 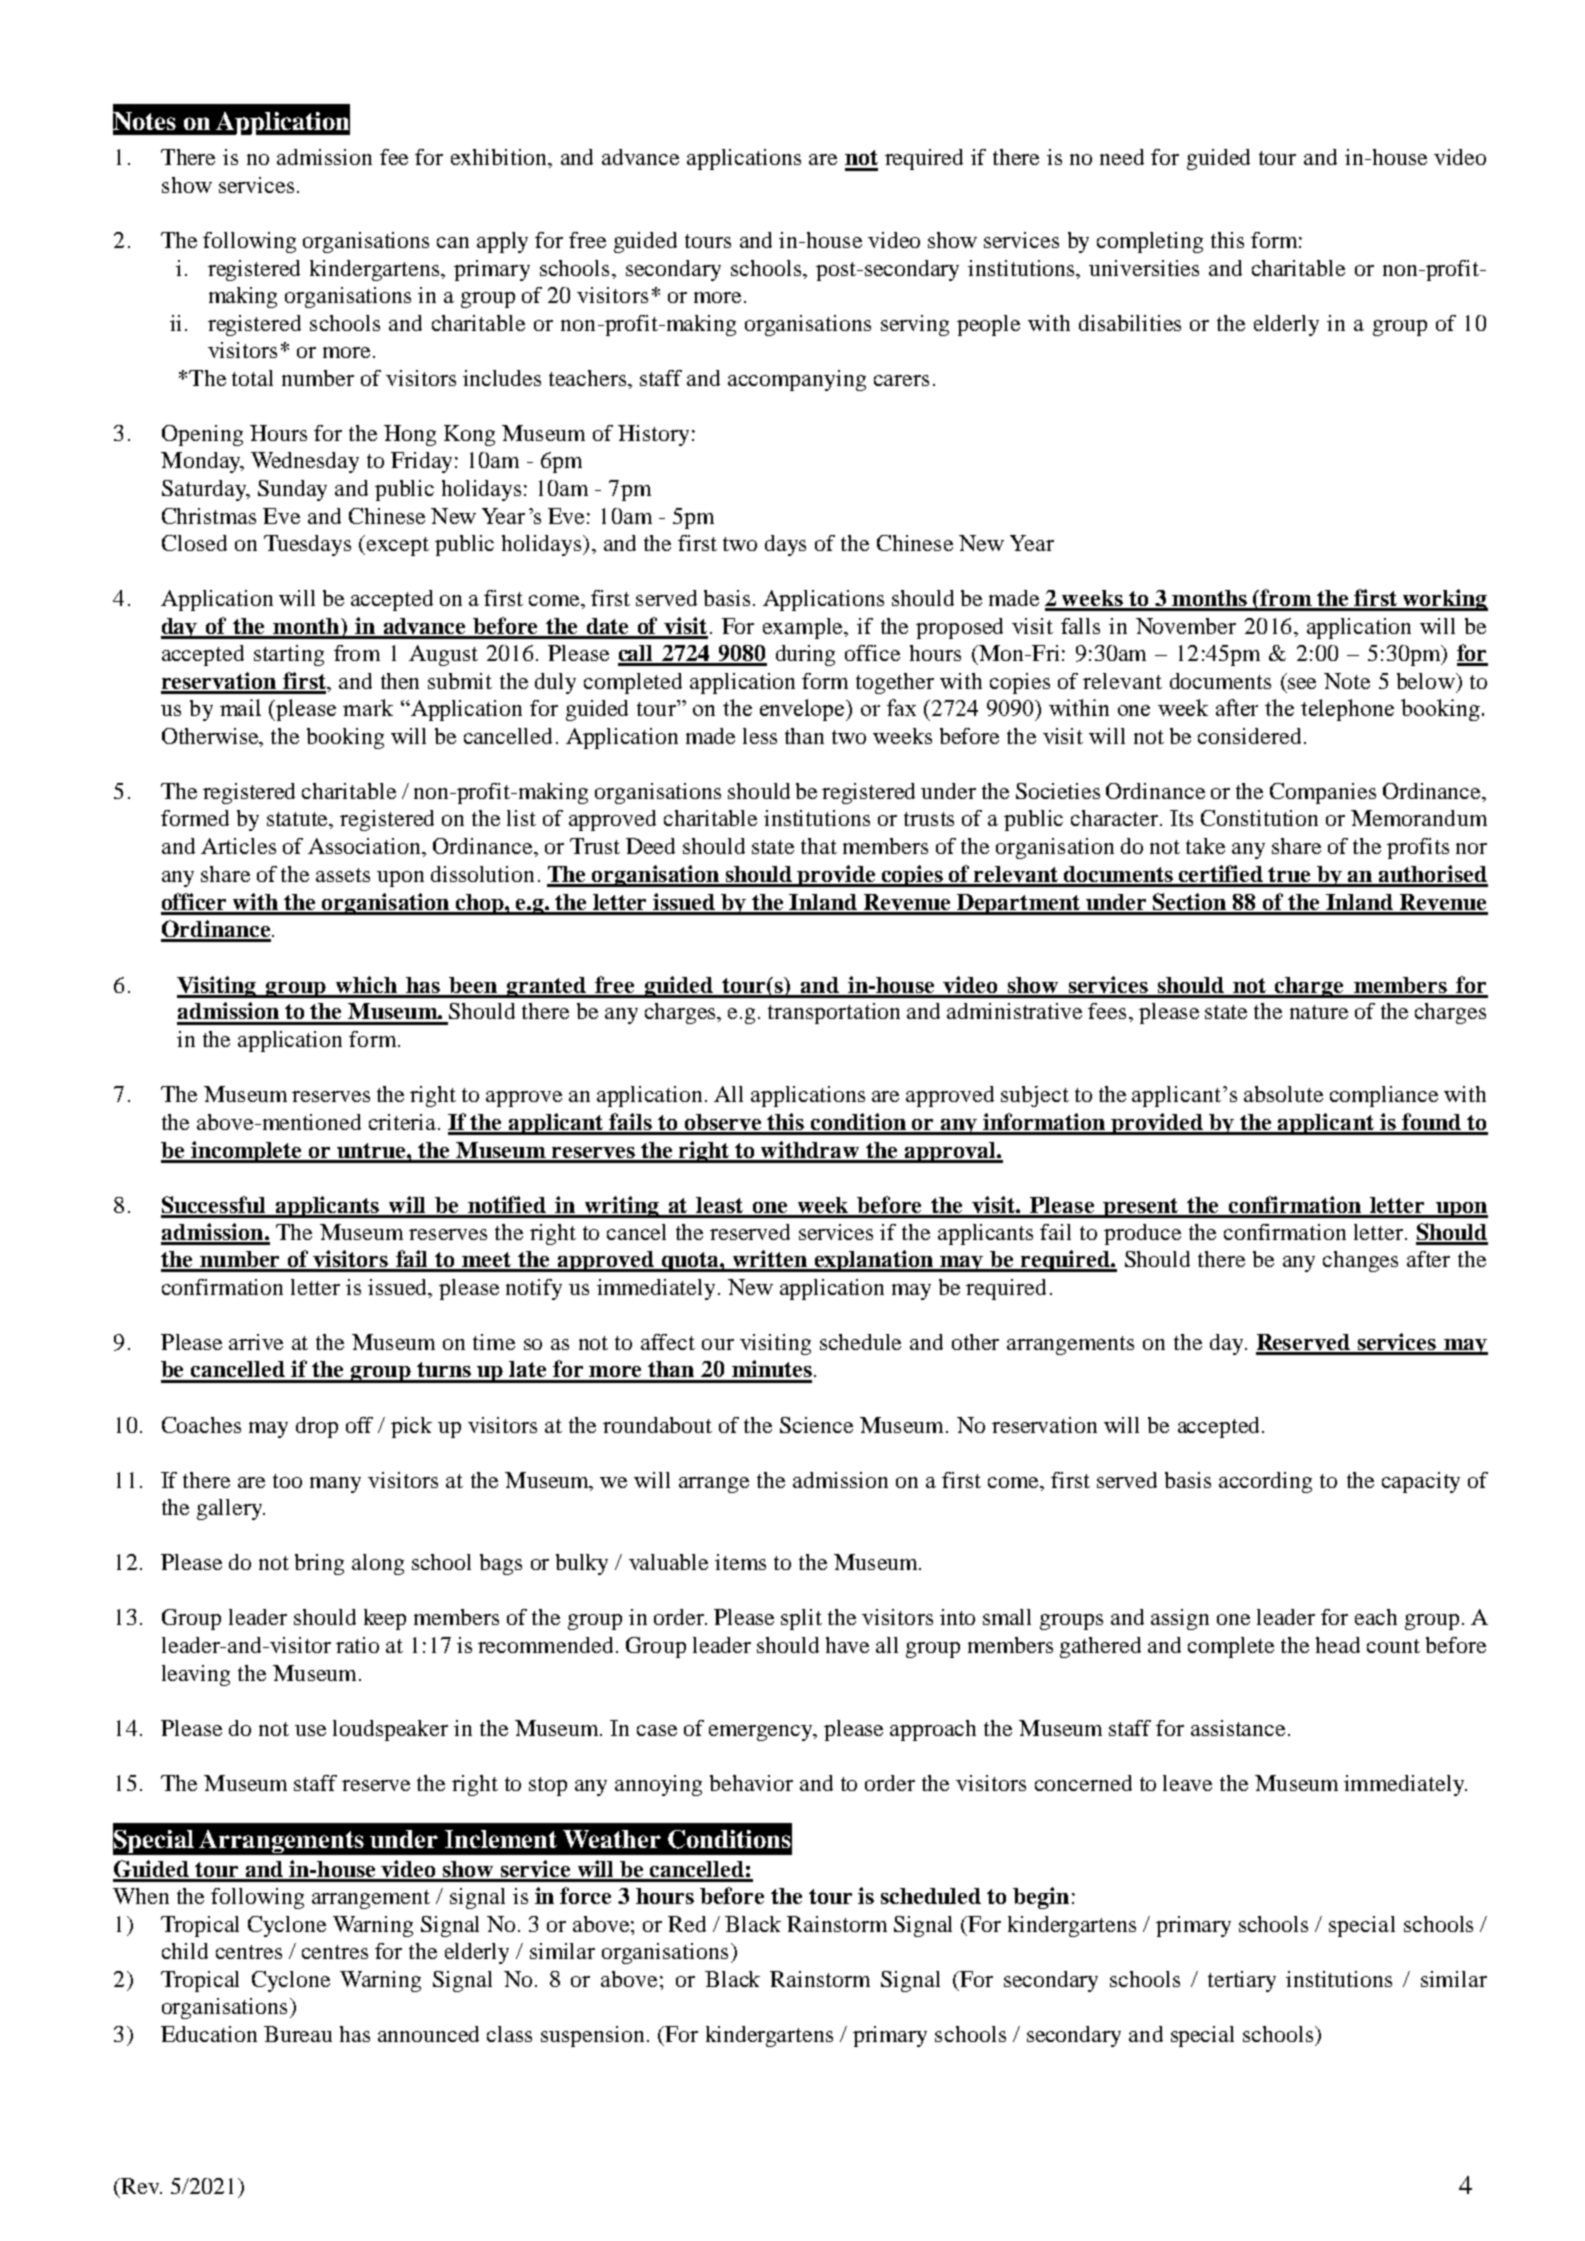 What do you see at coordinates (298, 2034) in the page?
I see `Bureau` at bounding box center [298, 2034].
